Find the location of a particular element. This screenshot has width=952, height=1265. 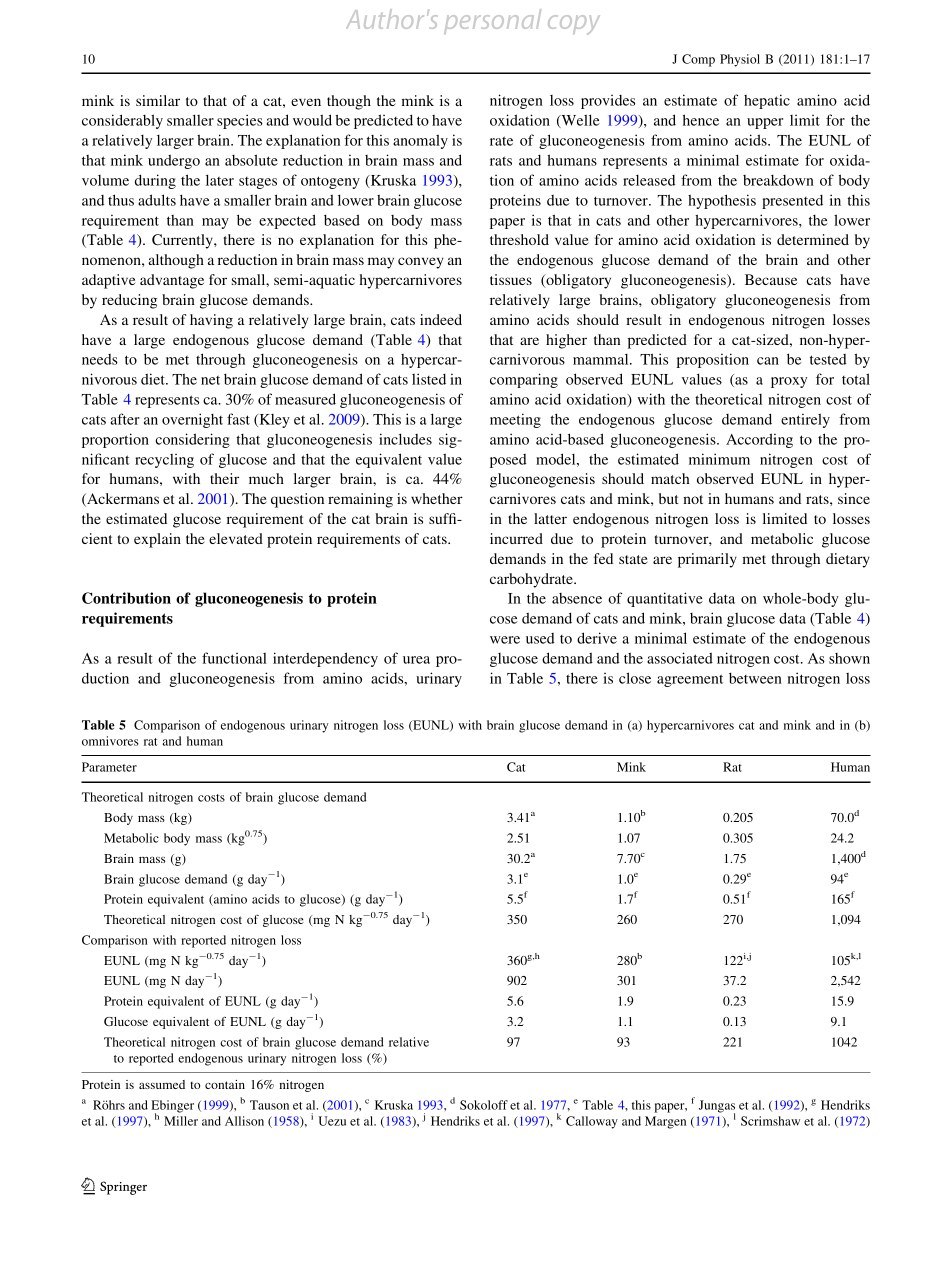

omnivores is located at coordinates (110, 741).
